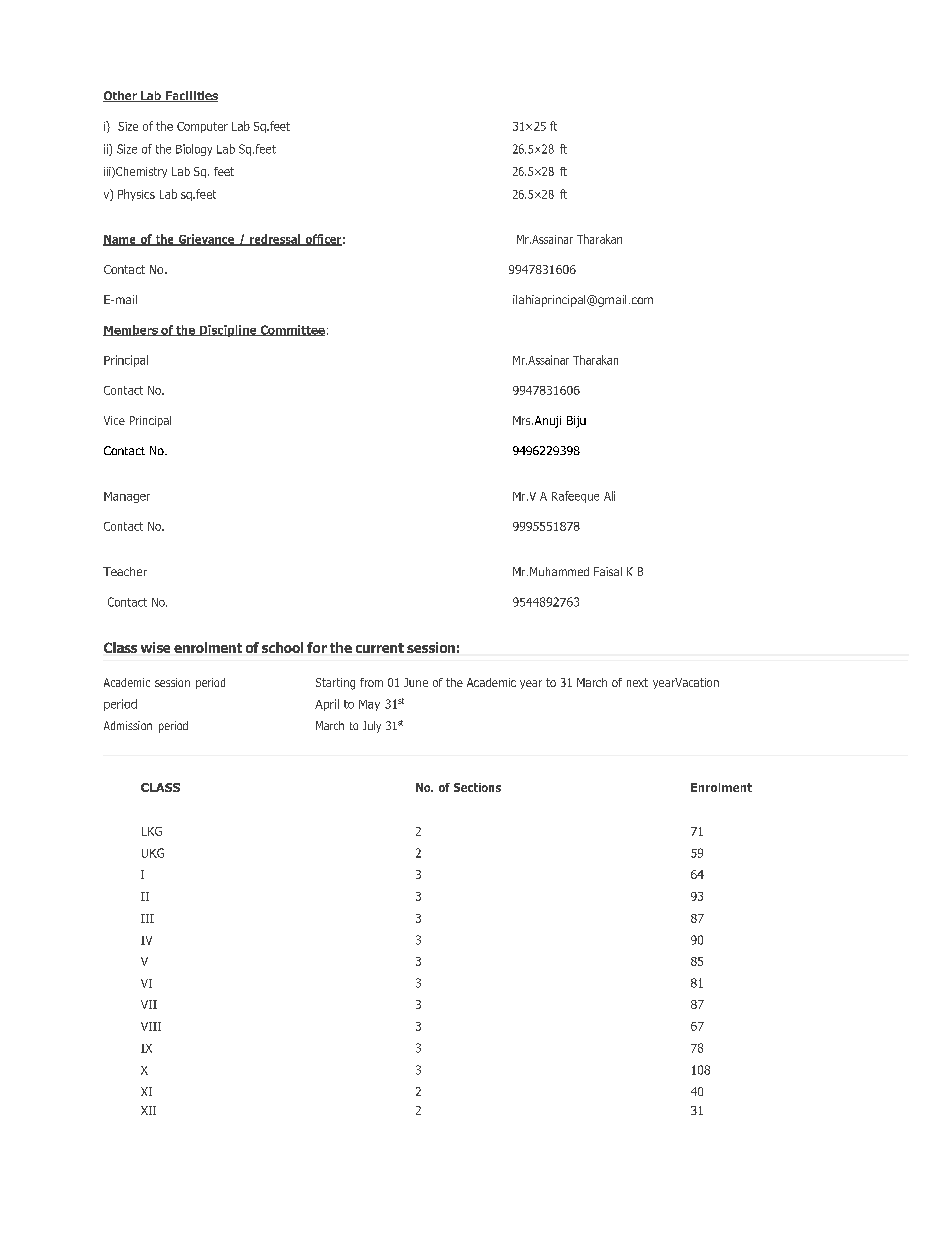 The image size is (952, 1233). I want to click on XII, so click(148, 1110).
